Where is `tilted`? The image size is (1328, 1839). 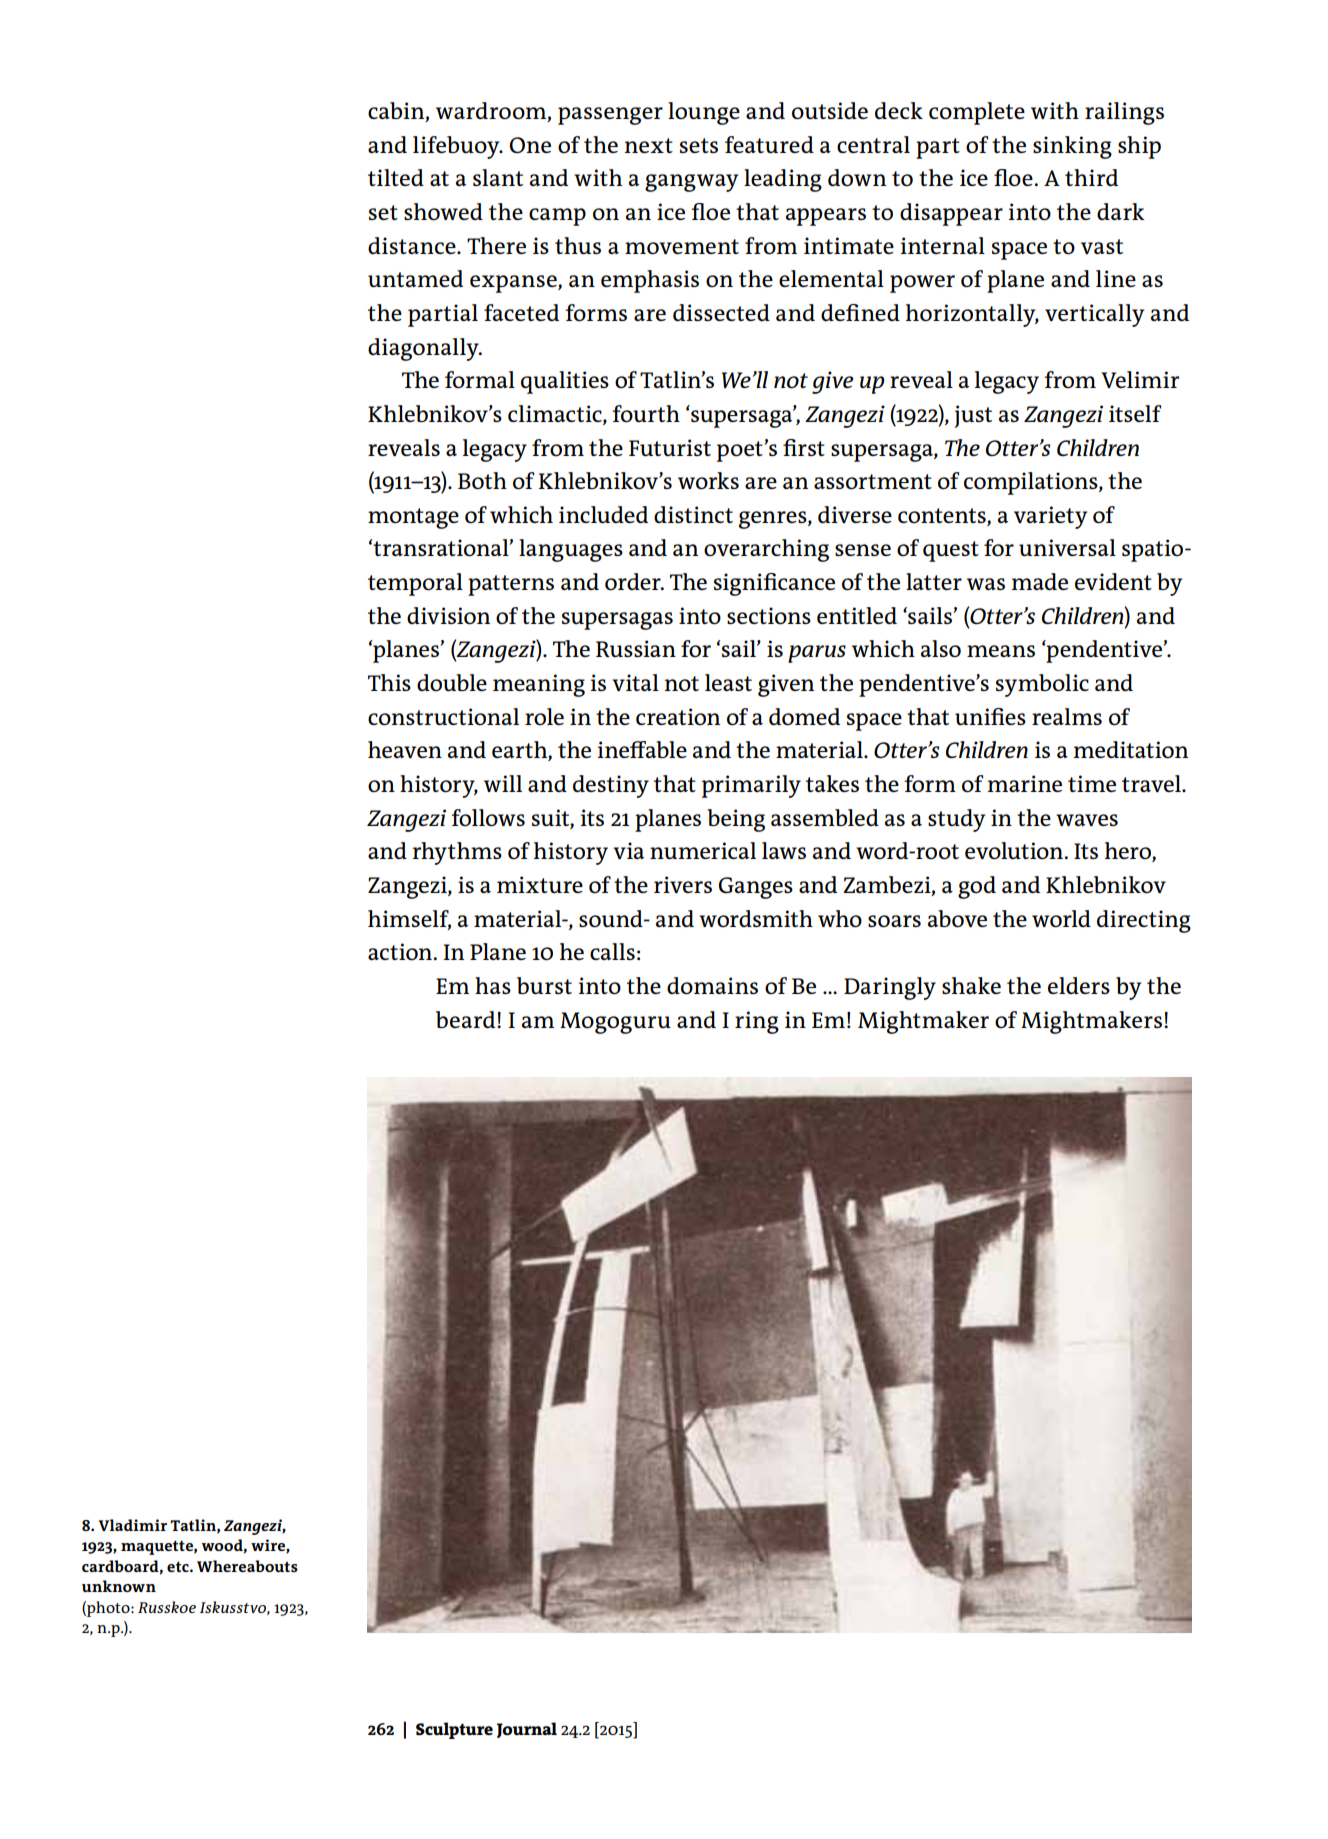 tilted is located at coordinates (396, 177).
